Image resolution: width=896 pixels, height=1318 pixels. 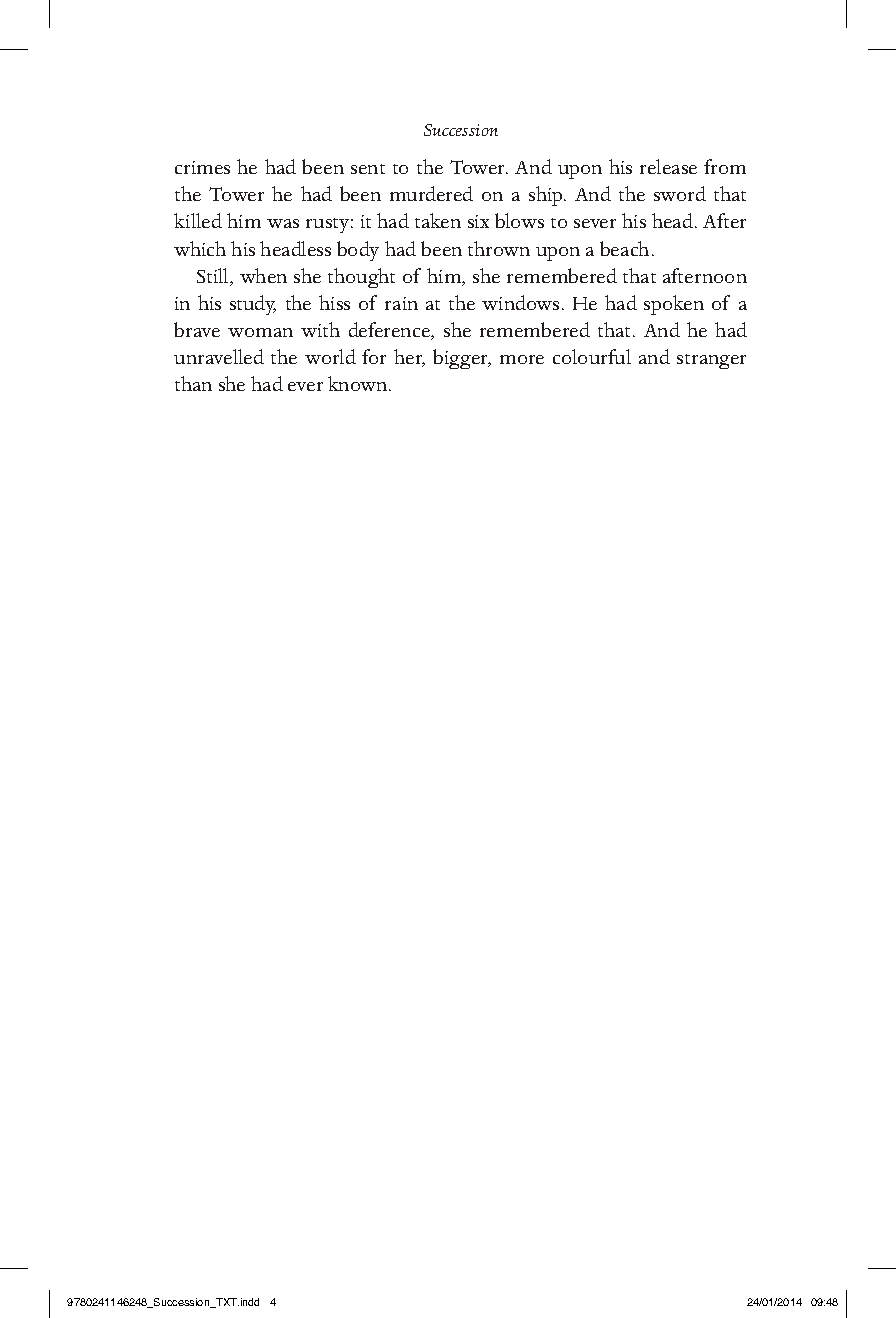 What do you see at coordinates (368, 169) in the screenshot?
I see `sent` at bounding box center [368, 169].
